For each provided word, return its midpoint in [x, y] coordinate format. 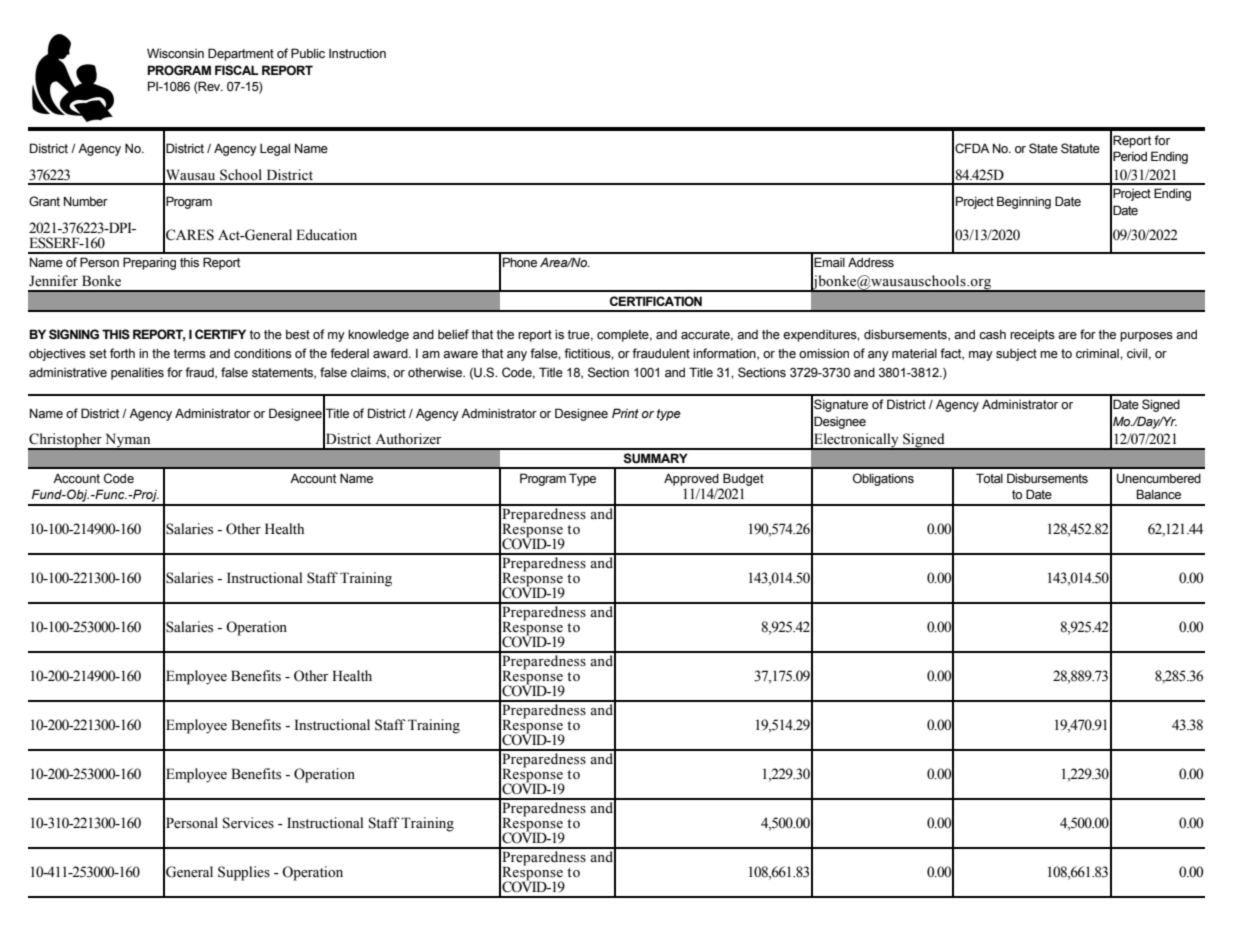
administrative [68, 372]
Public [308, 53]
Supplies [244, 873]
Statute [1080, 148]
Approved [691, 479]
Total [989, 478]
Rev [210, 87]
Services [248, 823]
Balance [1159, 494]
